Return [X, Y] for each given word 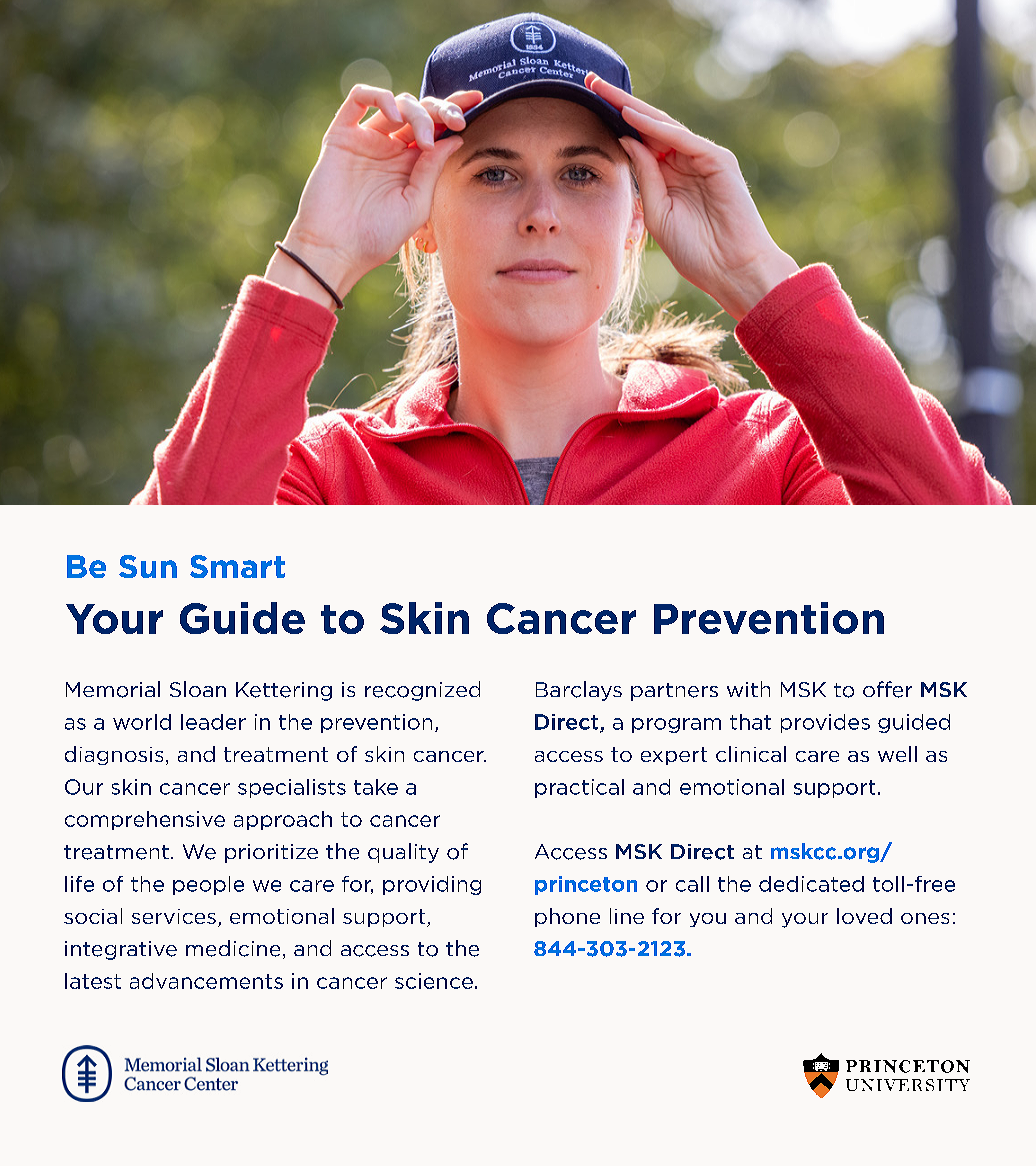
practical [579, 788]
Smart [237, 566]
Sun [148, 566]
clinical [751, 754]
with [748, 689]
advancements [206, 981]
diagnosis [114, 755]
